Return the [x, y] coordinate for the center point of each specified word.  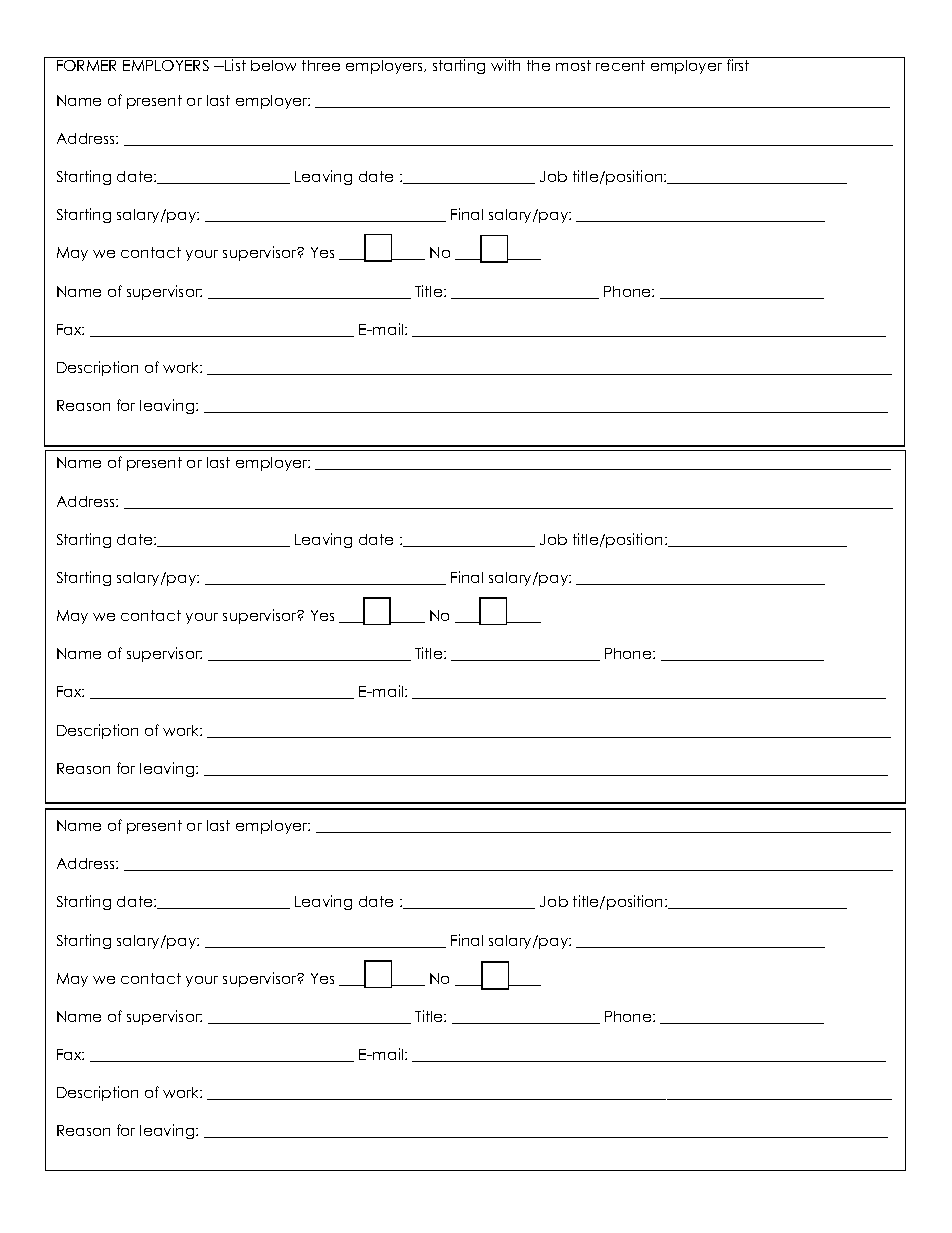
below [273, 65]
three [321, 65]
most [573, 65]
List [235, 65]
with [505, 65]
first [738, 65]
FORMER [86, 65]
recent [620, 65]
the [538, 65]
